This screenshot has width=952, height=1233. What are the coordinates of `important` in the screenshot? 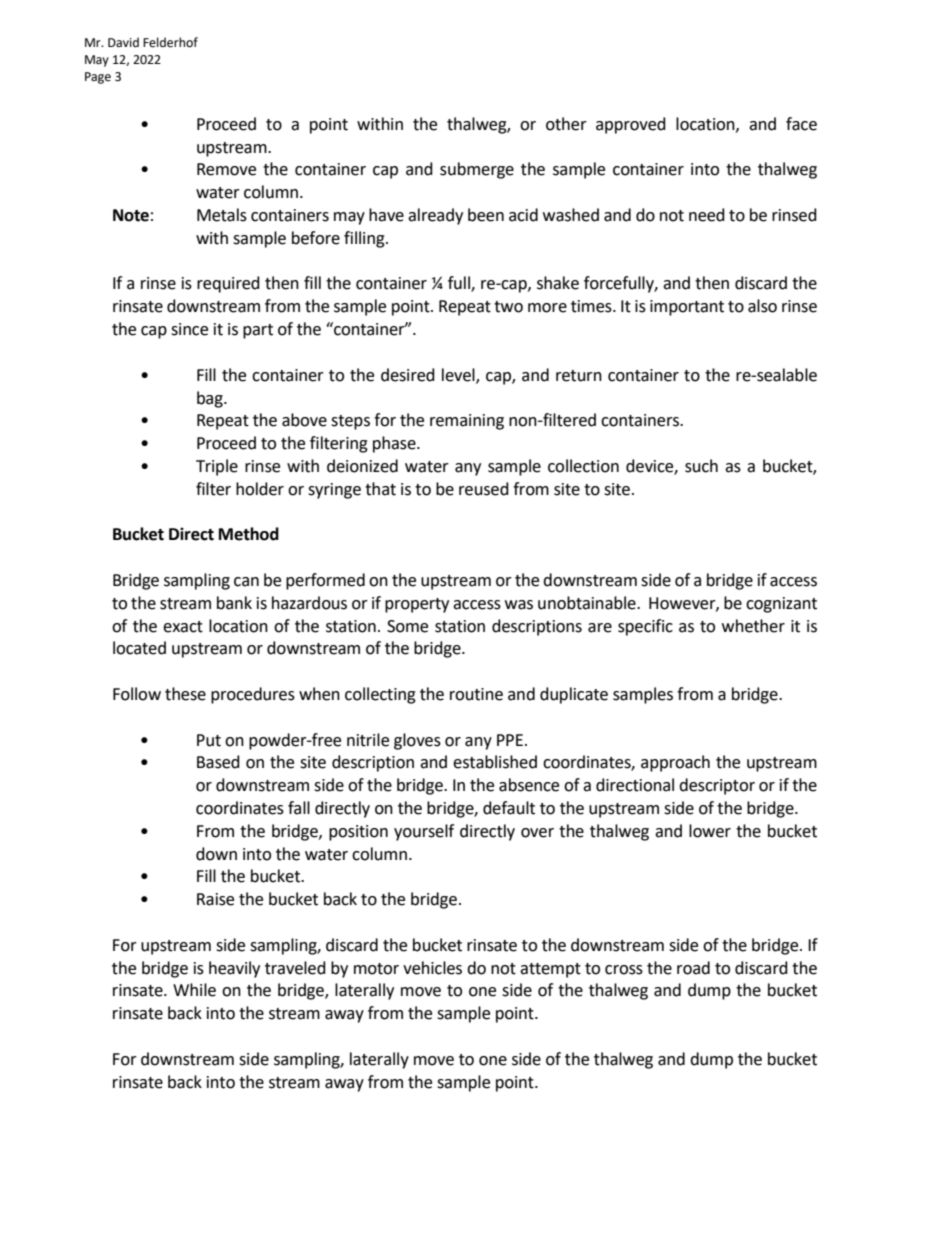 It's located at (687, 308).
